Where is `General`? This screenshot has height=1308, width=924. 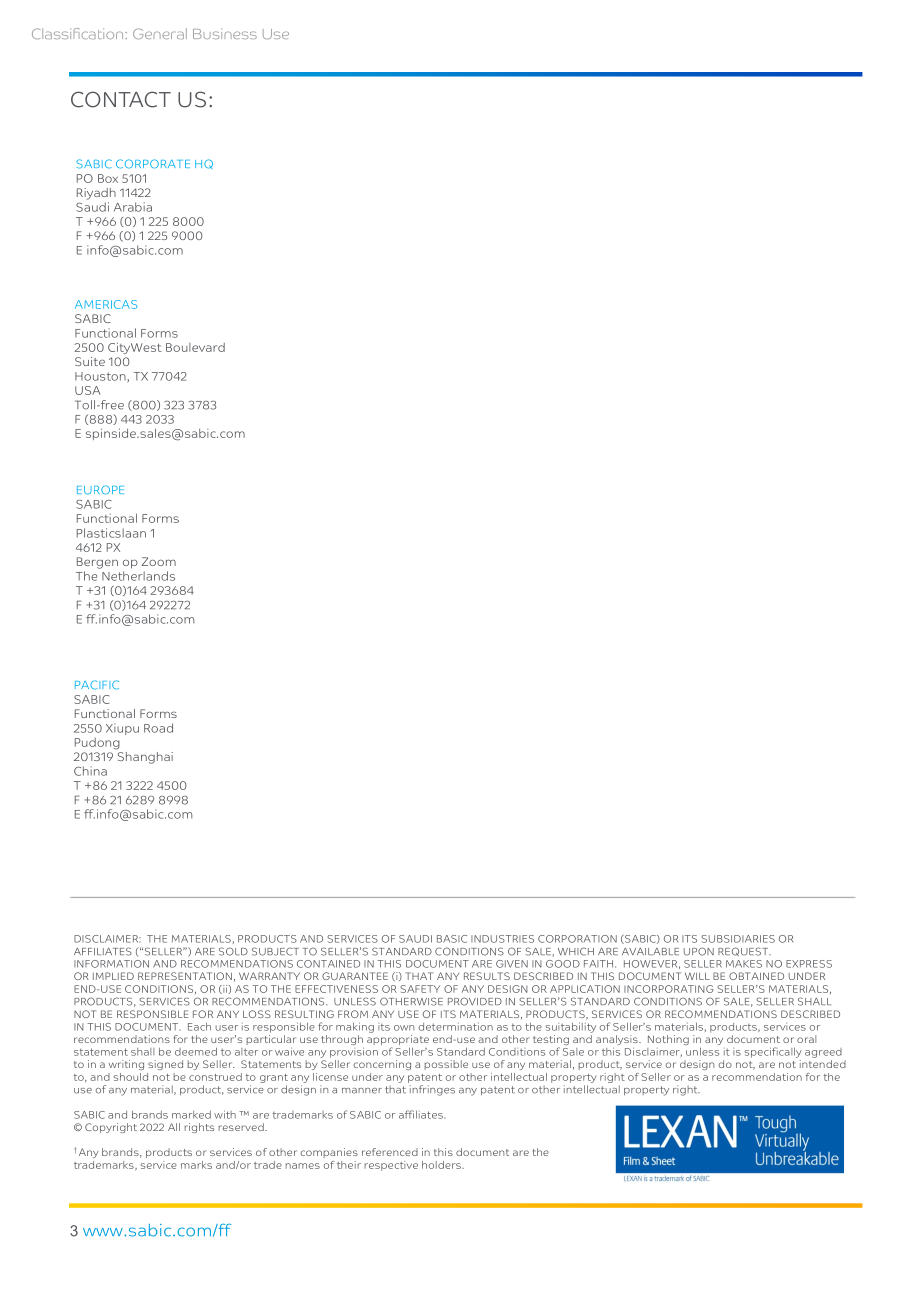 General is located at coordinates (160, 33).
